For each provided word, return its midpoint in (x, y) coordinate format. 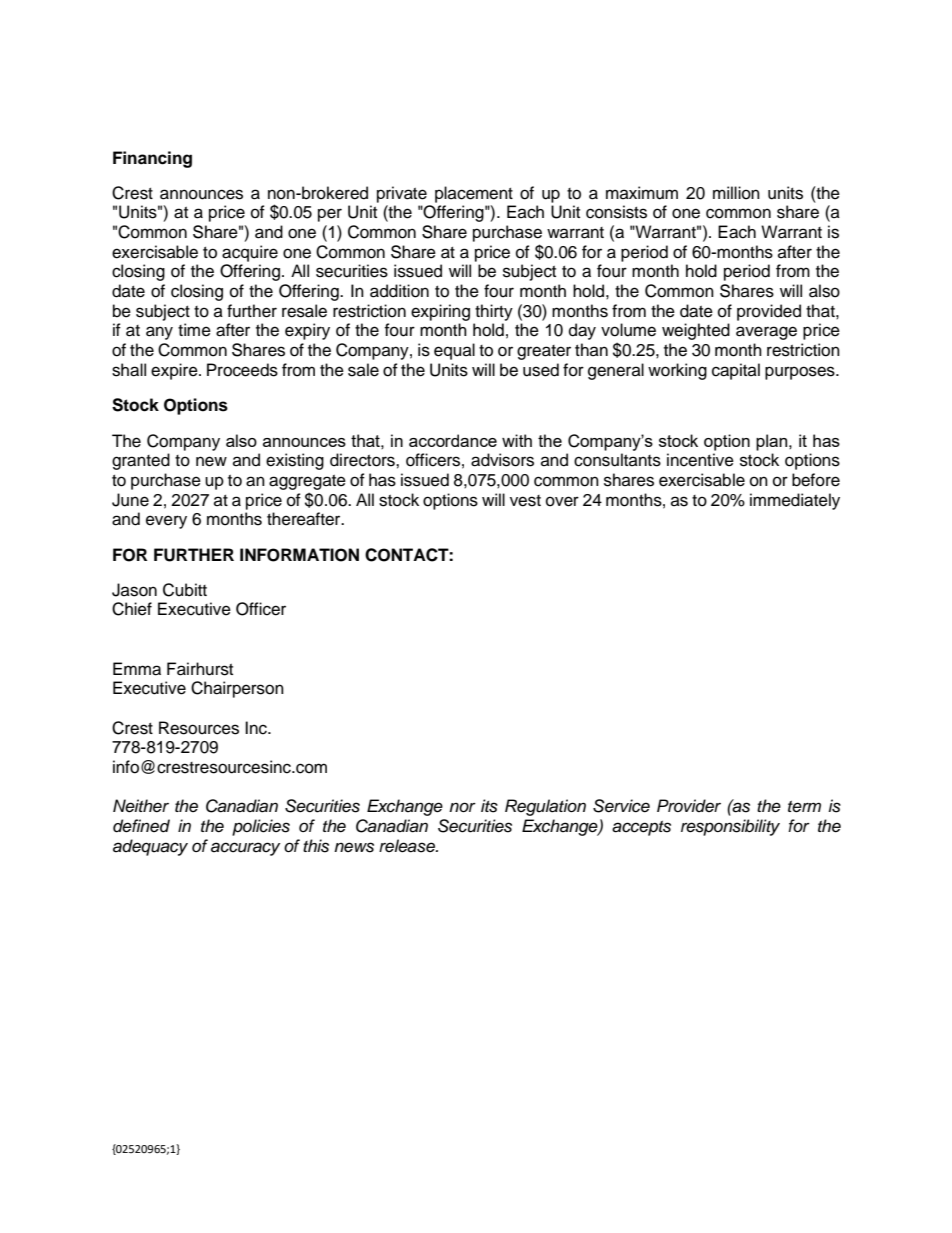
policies (261, 827)
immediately (795, 501)
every (166, 522)
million (736, 193)
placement (474, 194)
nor (462, 807)
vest (525, 501)
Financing (152, 159)
